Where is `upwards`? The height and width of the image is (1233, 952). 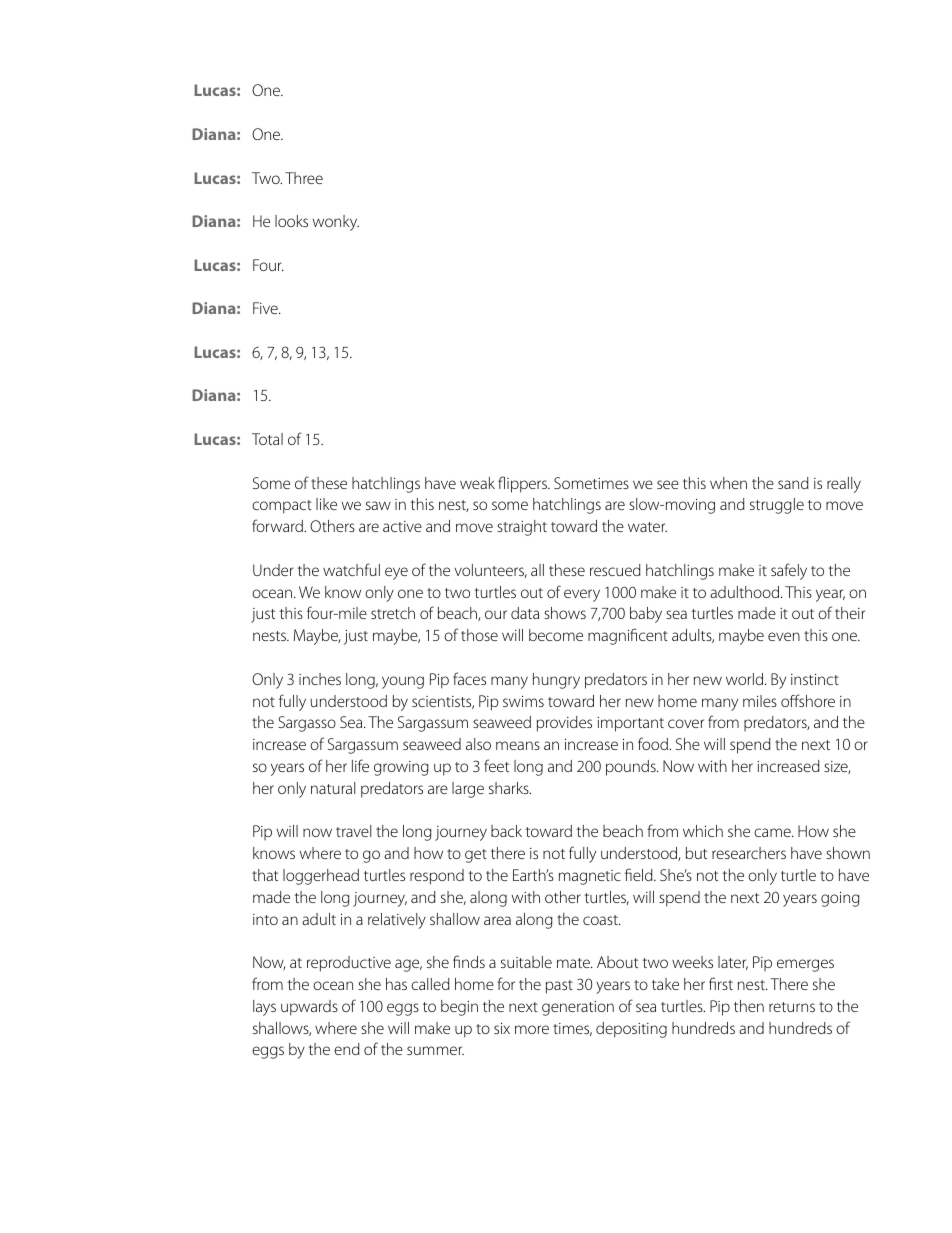
upwards is located at coordinates (309, 1008).
